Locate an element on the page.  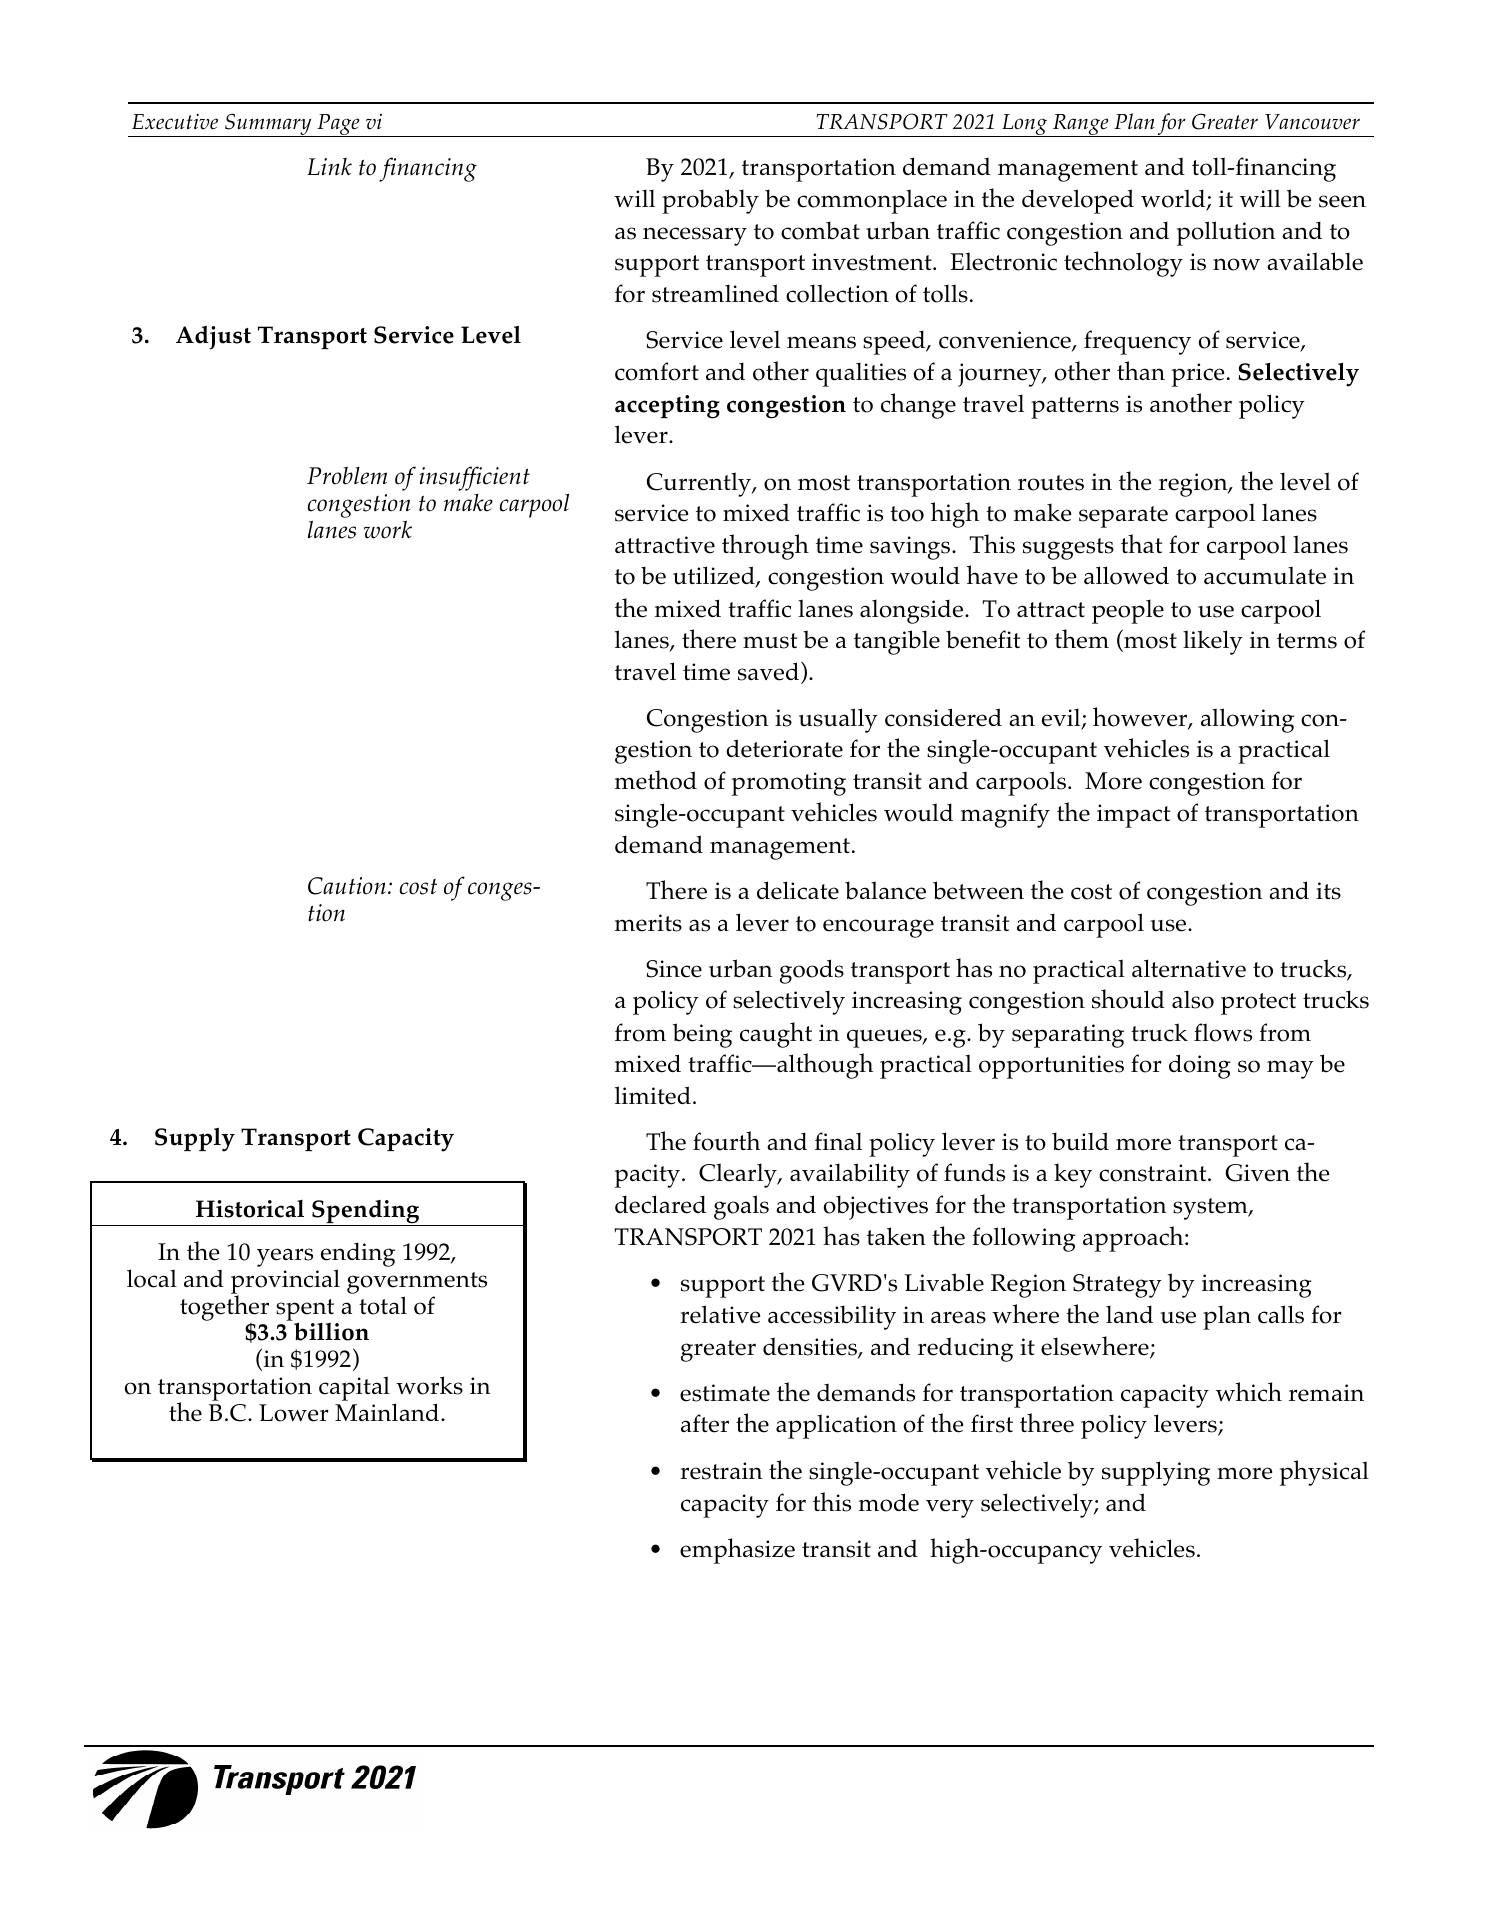
Lower is located at coordinates (294, 1413).
